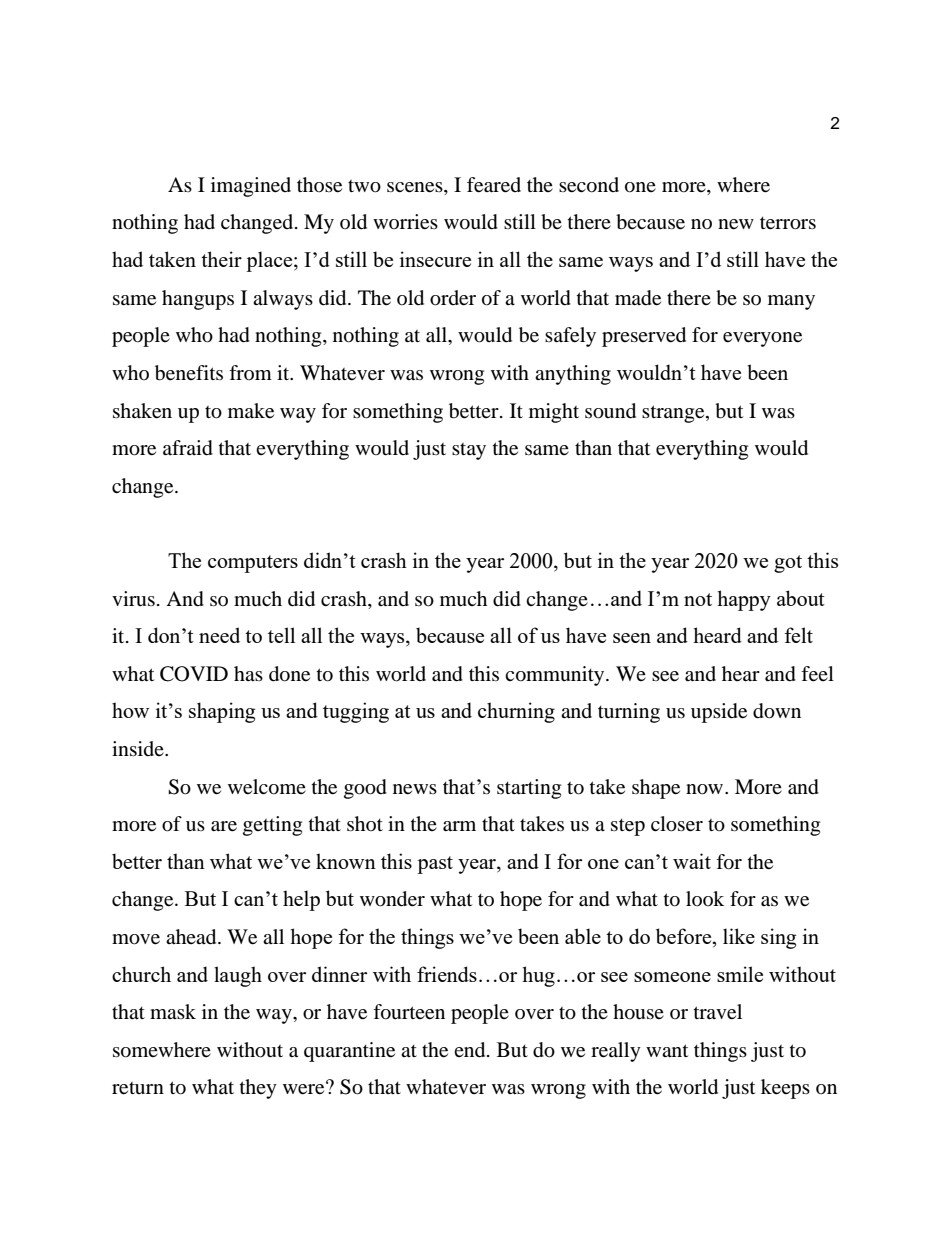  Describe the element at coordinates (529, 789) in the image. I see `starting` at that location.
